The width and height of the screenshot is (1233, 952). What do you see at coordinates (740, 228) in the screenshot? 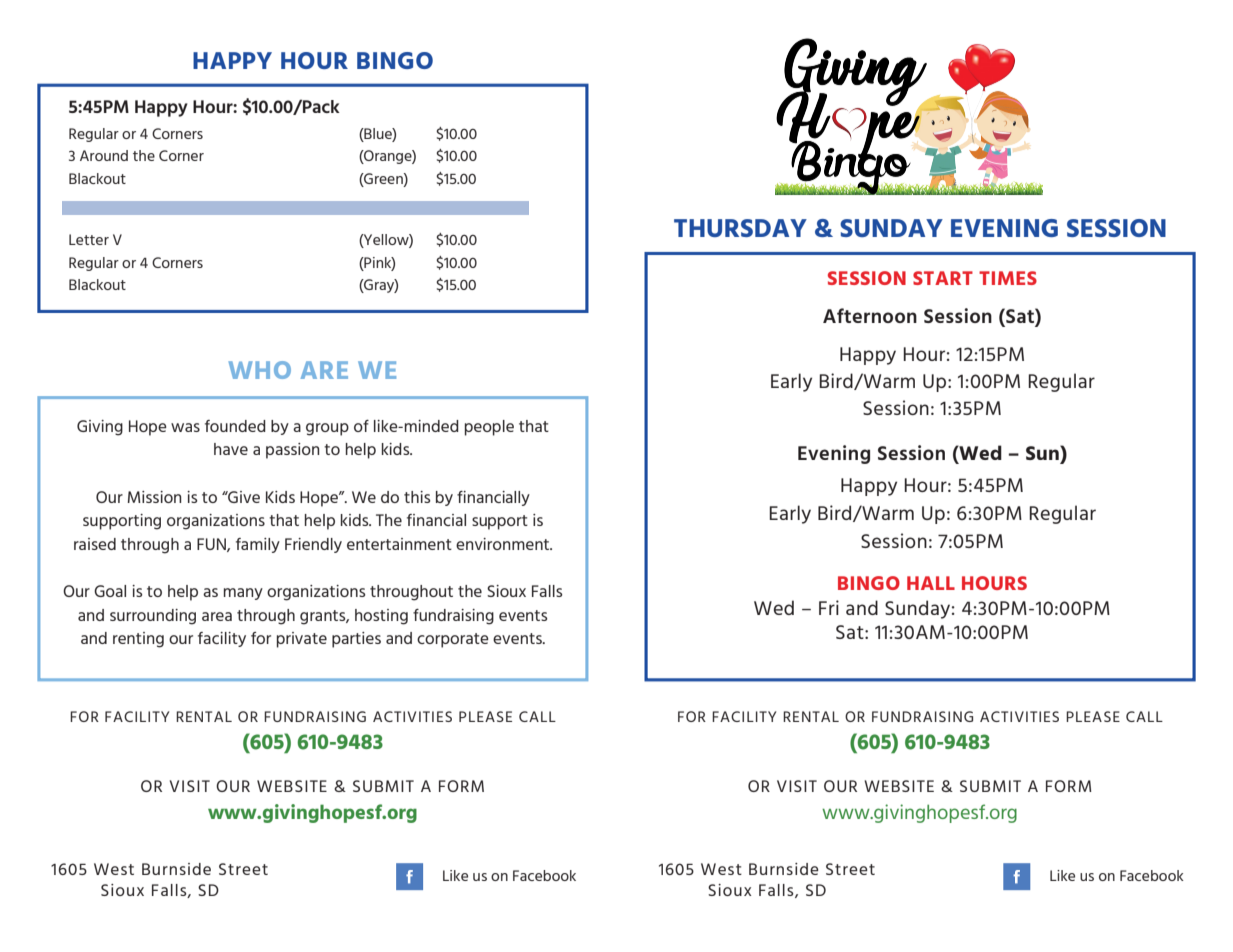
I see `THURSDAY` at bounding box center [740, 228].
